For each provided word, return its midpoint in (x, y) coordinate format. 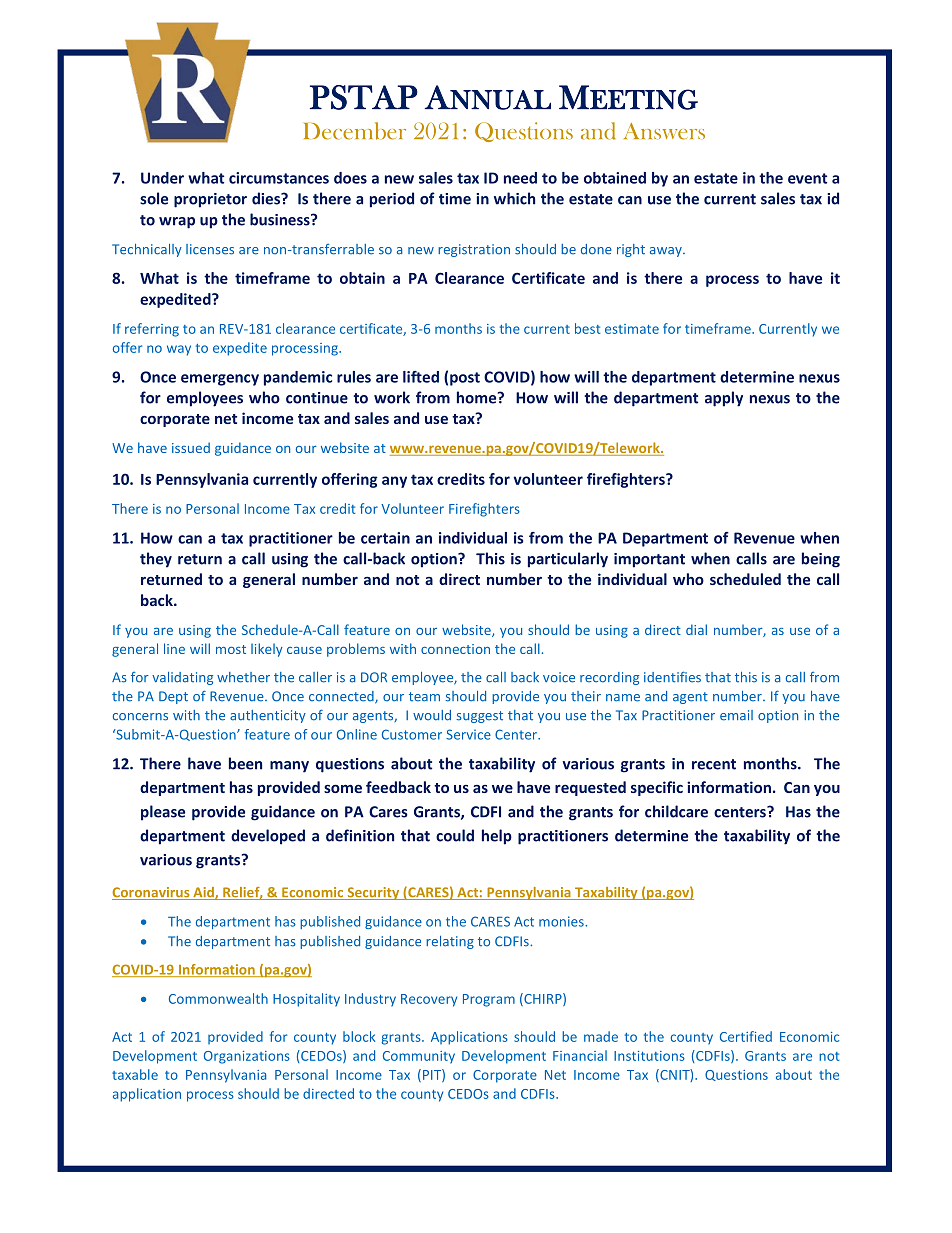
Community (419, 1057)
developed (268, 837)
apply (724, 399)
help (497, 837)
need (520, 178)
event (807, 178)
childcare (676, 811)
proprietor (210, 200)
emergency (220, 380)
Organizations (247, 1057)
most (231, 649)
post (465, 379)
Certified (746, 1036)
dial (696, 629)
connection (455, 649)
